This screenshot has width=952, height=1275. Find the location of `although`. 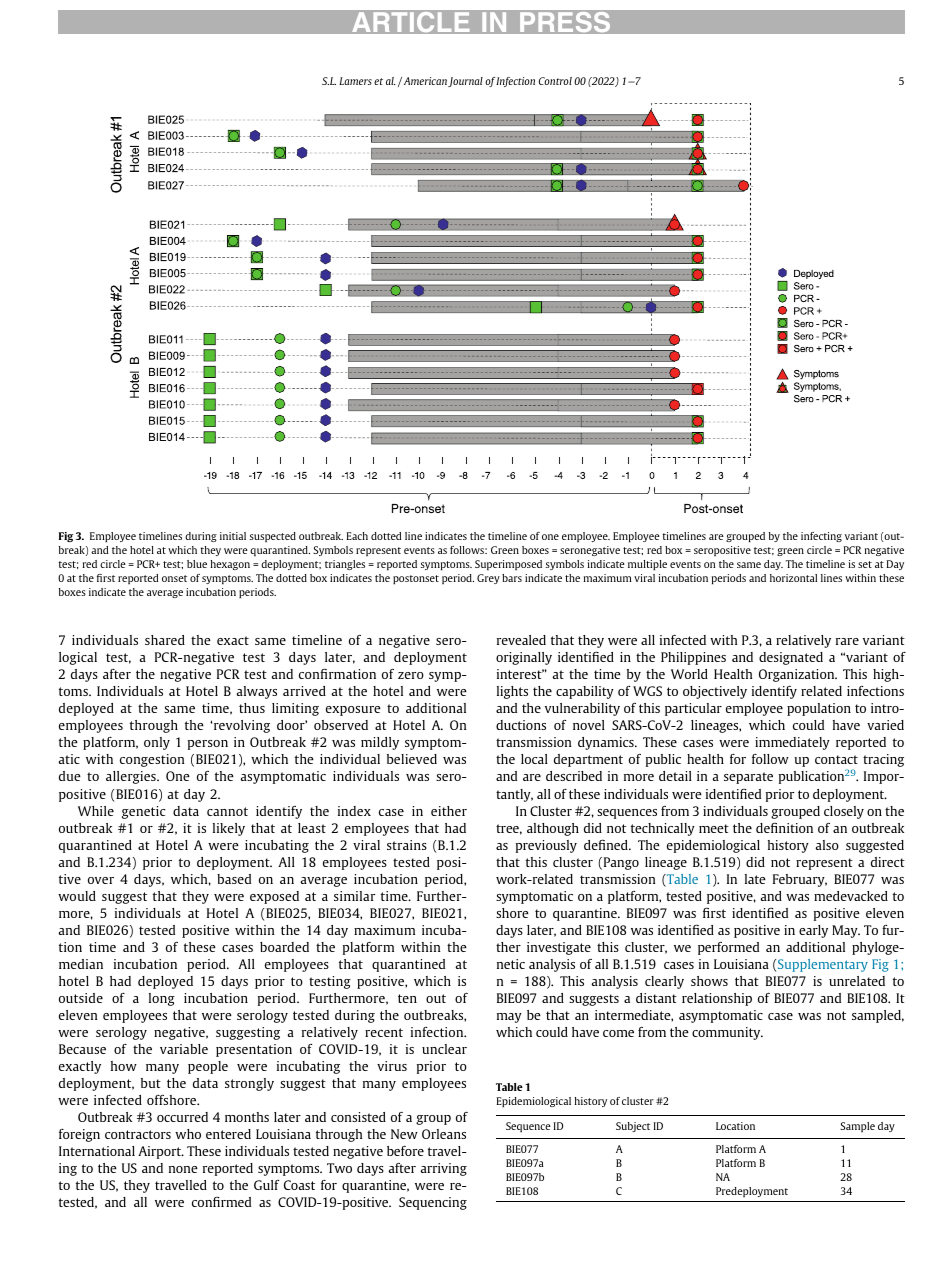

although is located at coordinates (553, 829).
